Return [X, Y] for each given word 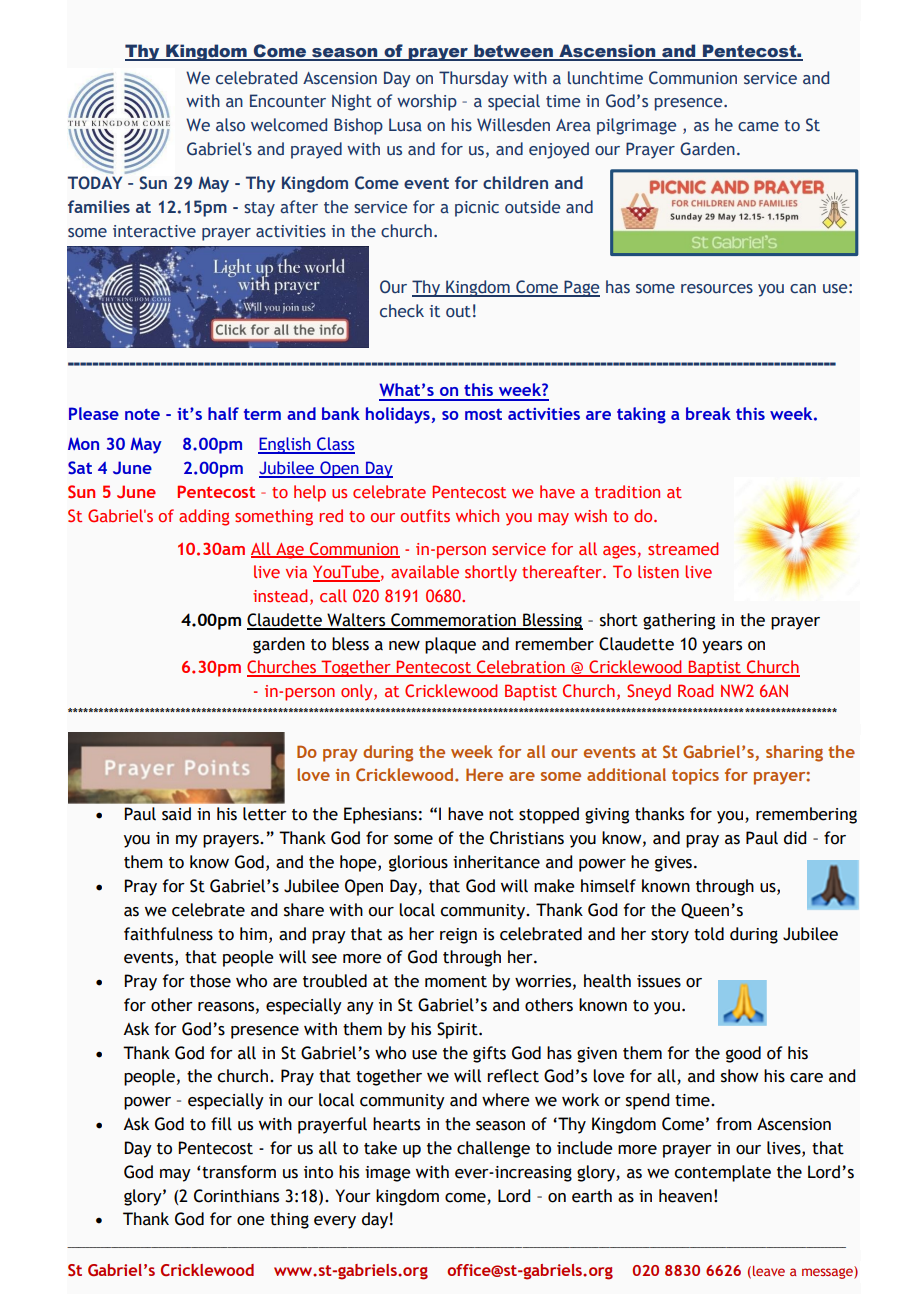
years [722, 647]
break [708, 413]
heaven [685, 1196]
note [142, 414]
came [758, 127]
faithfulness [168, 934]
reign [458, 936]
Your [353, 1196]
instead [280, 595]
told [709, 934]
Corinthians [236, 1196]
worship [427, 102]
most [483, 414]
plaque [450, 645]
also [230, 125]
